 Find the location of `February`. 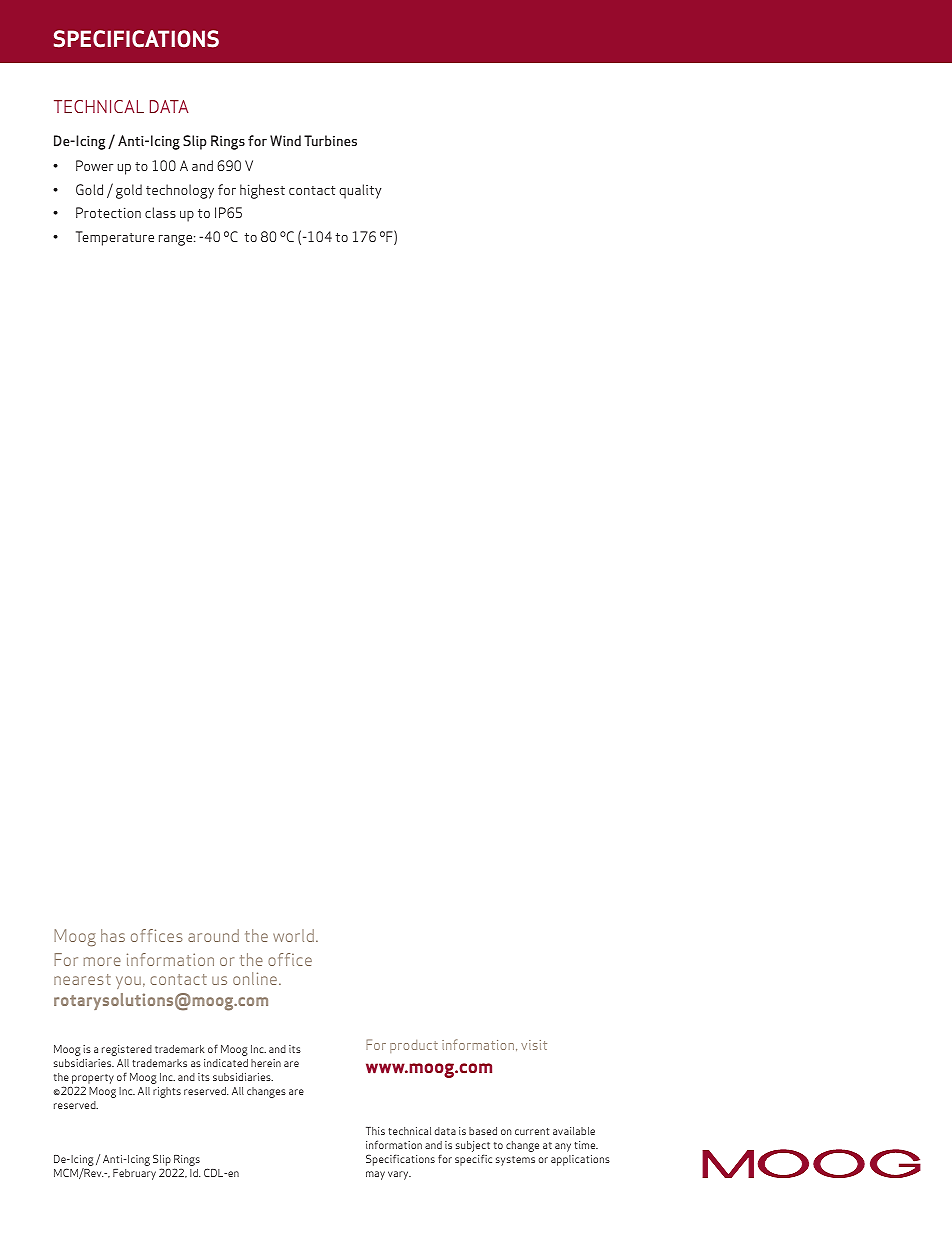

February is located at coordinates (134, 1174).
